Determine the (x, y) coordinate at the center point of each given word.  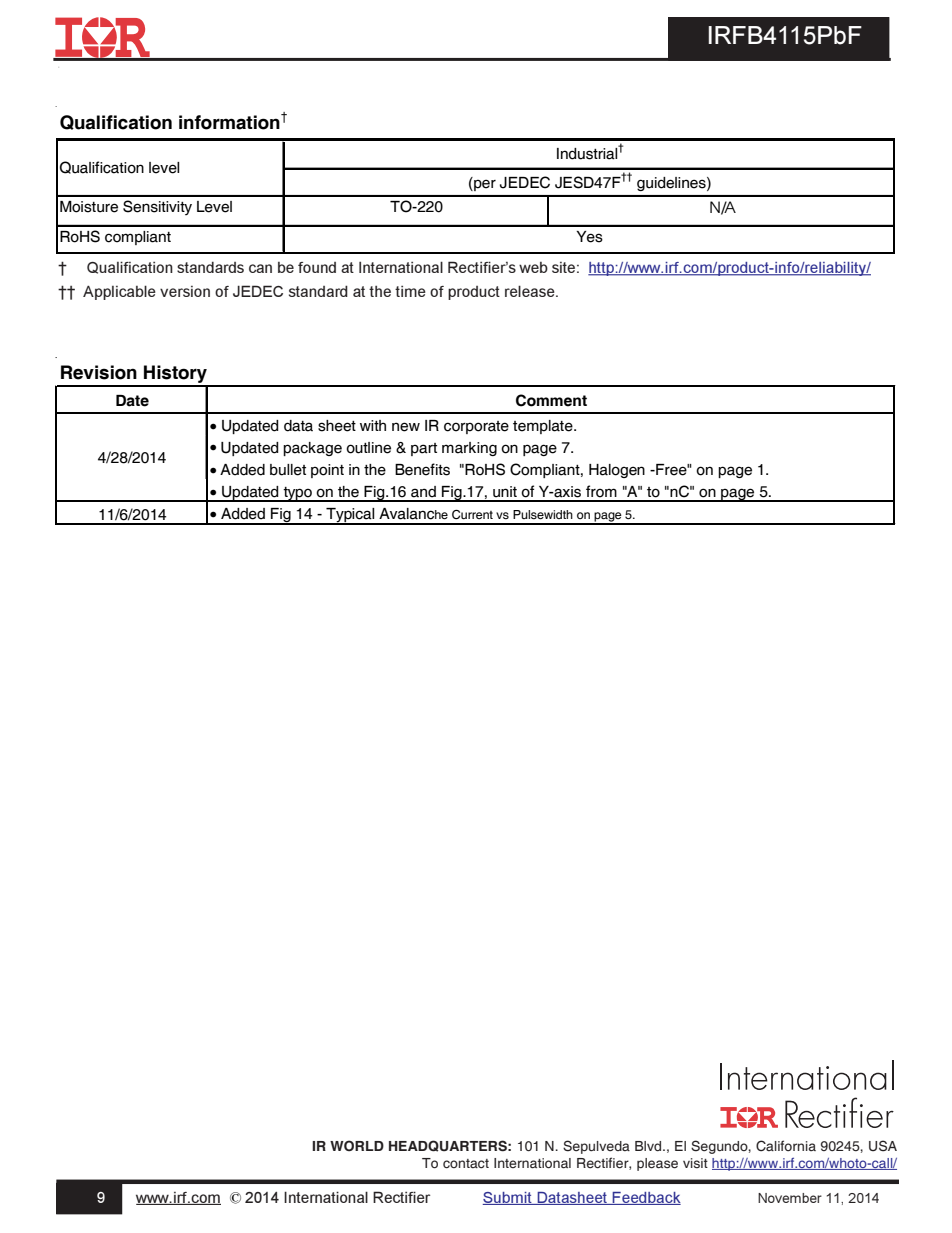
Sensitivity (157, 207)
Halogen (617, 471)
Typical (350, 516)
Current (472, 515)
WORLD (357, 1145)
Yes (589, 237)
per (484, 184)
